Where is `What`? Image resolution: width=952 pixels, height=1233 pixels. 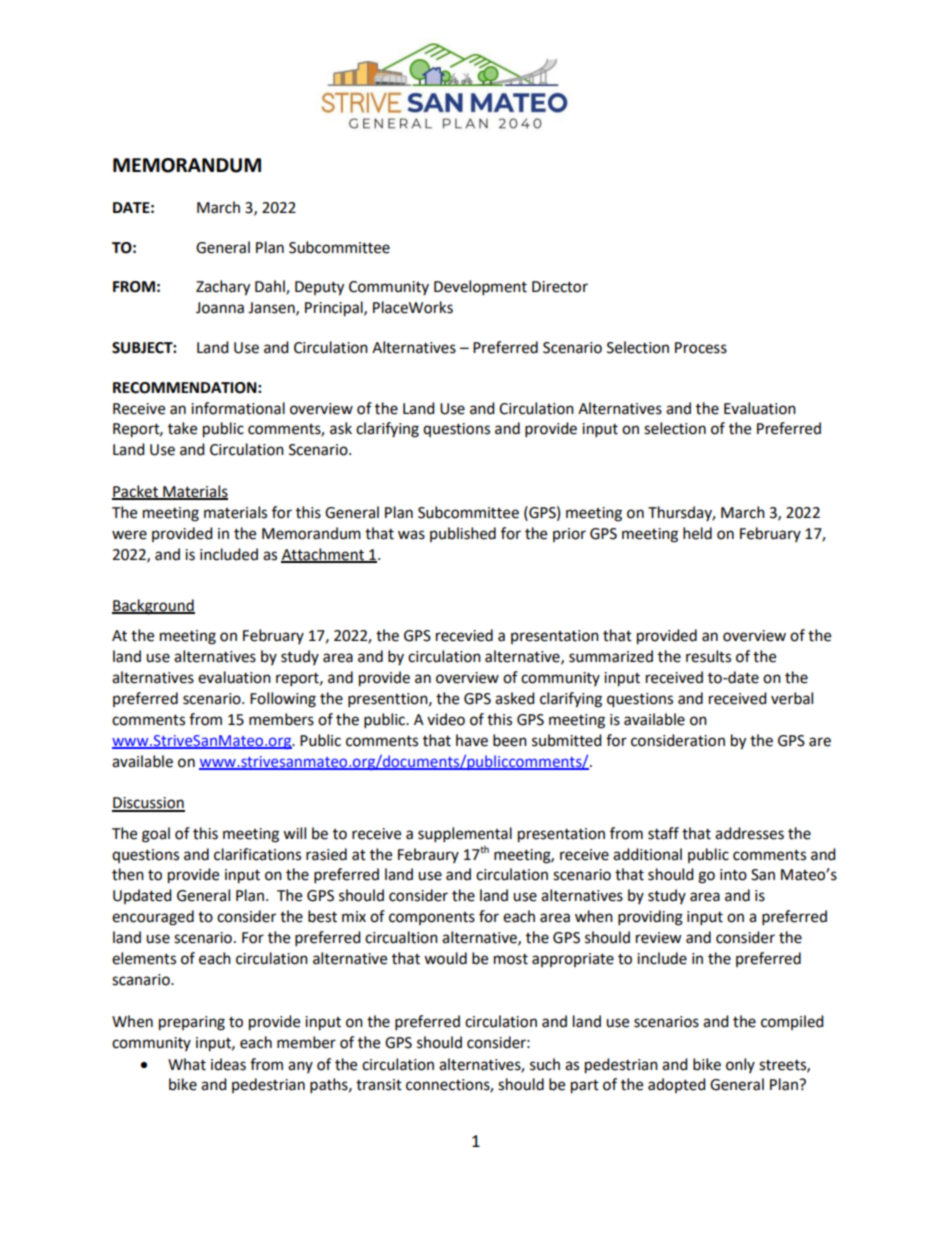
What is located at coordinates (187, 1064).
